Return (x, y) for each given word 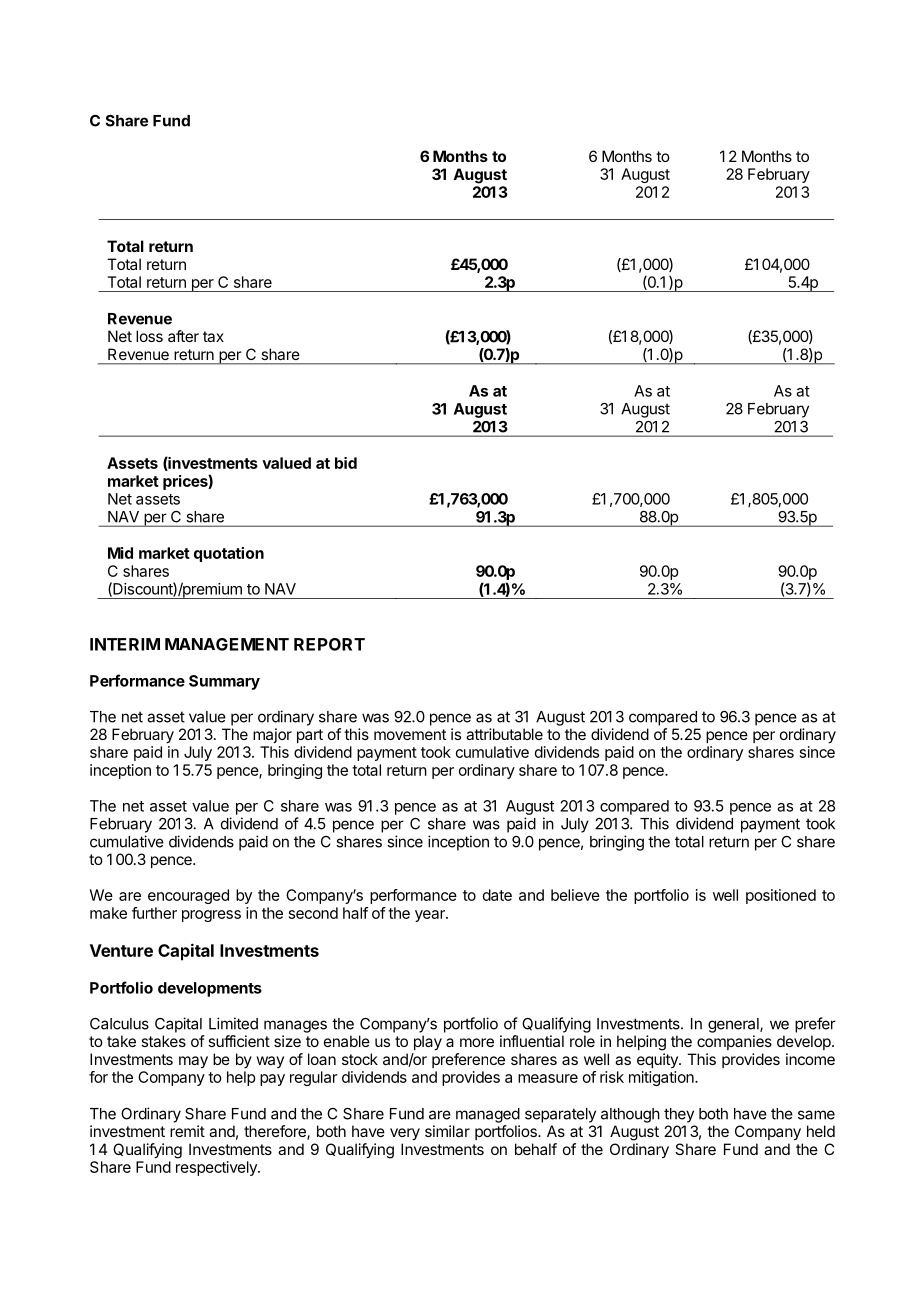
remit (187, 1131)
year (431, 916)
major (272, 735)
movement (410, 734)
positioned (781, 896)
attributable (504, 734)
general (734, 1025)
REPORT (329, 644)
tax (213, 336)
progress (211, 916)
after (183, 336)
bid (346, 463)
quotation (229, 554)
